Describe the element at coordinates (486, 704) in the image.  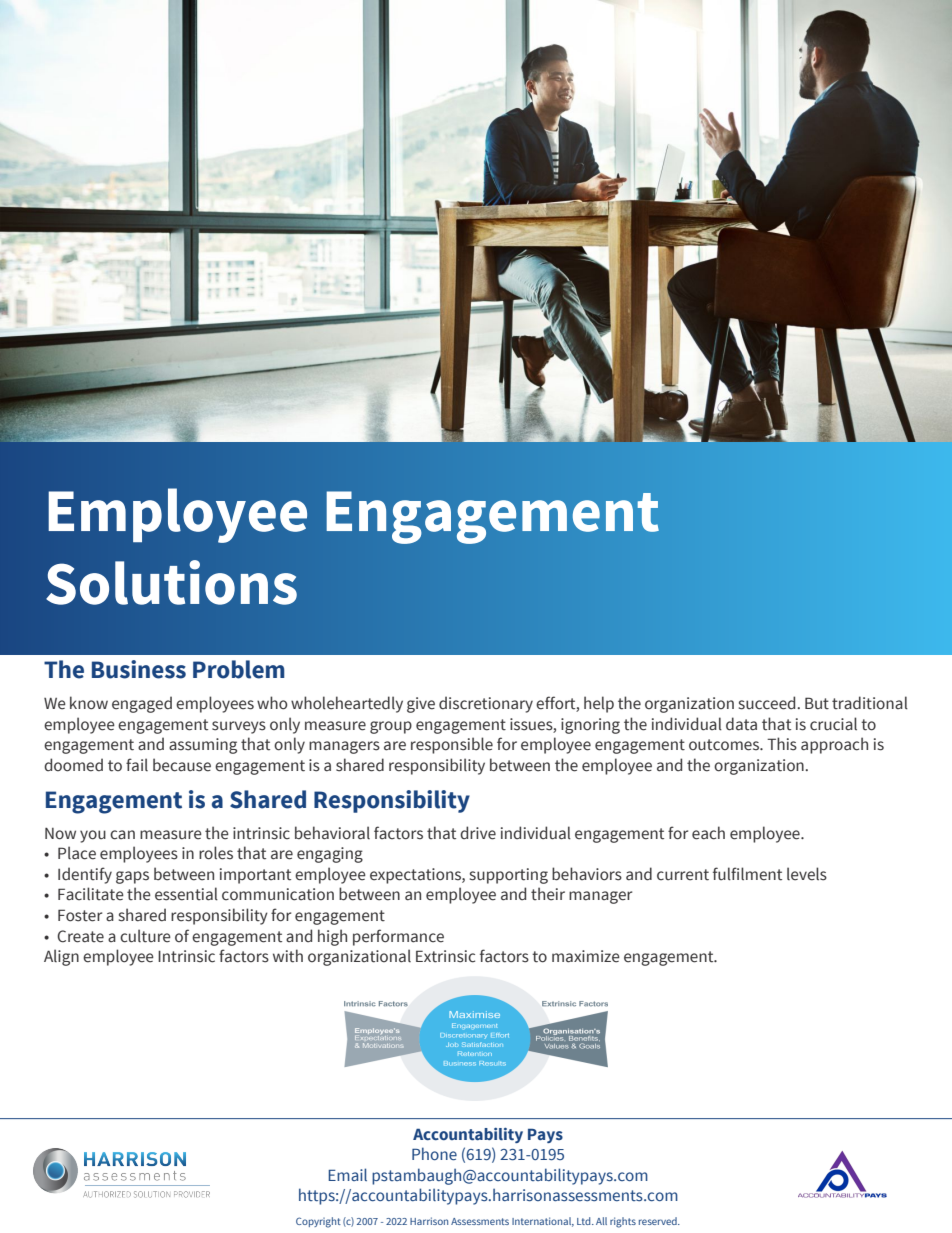
I see `discretionary` at that location.
